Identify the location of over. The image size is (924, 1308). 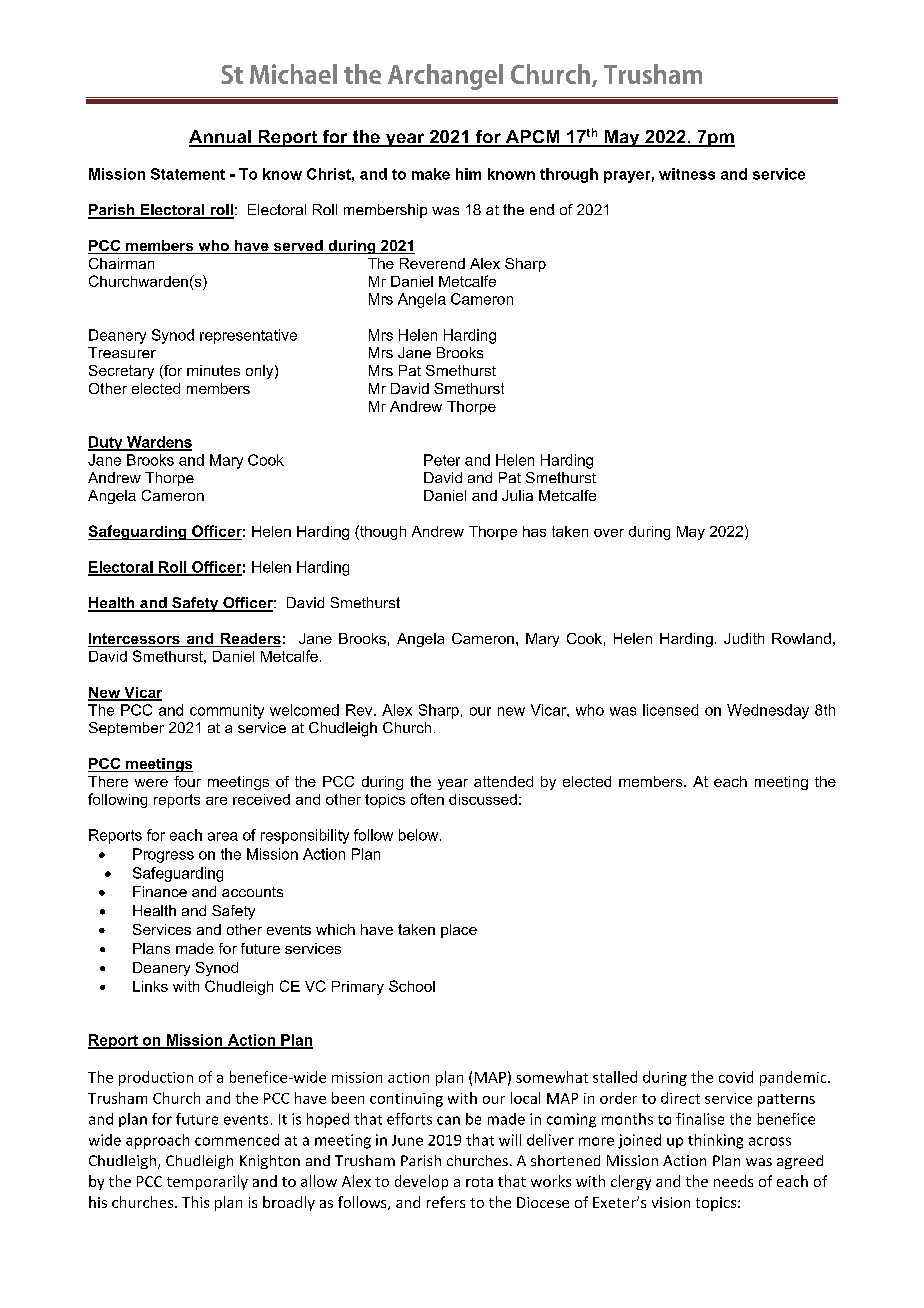
(609, 533).
